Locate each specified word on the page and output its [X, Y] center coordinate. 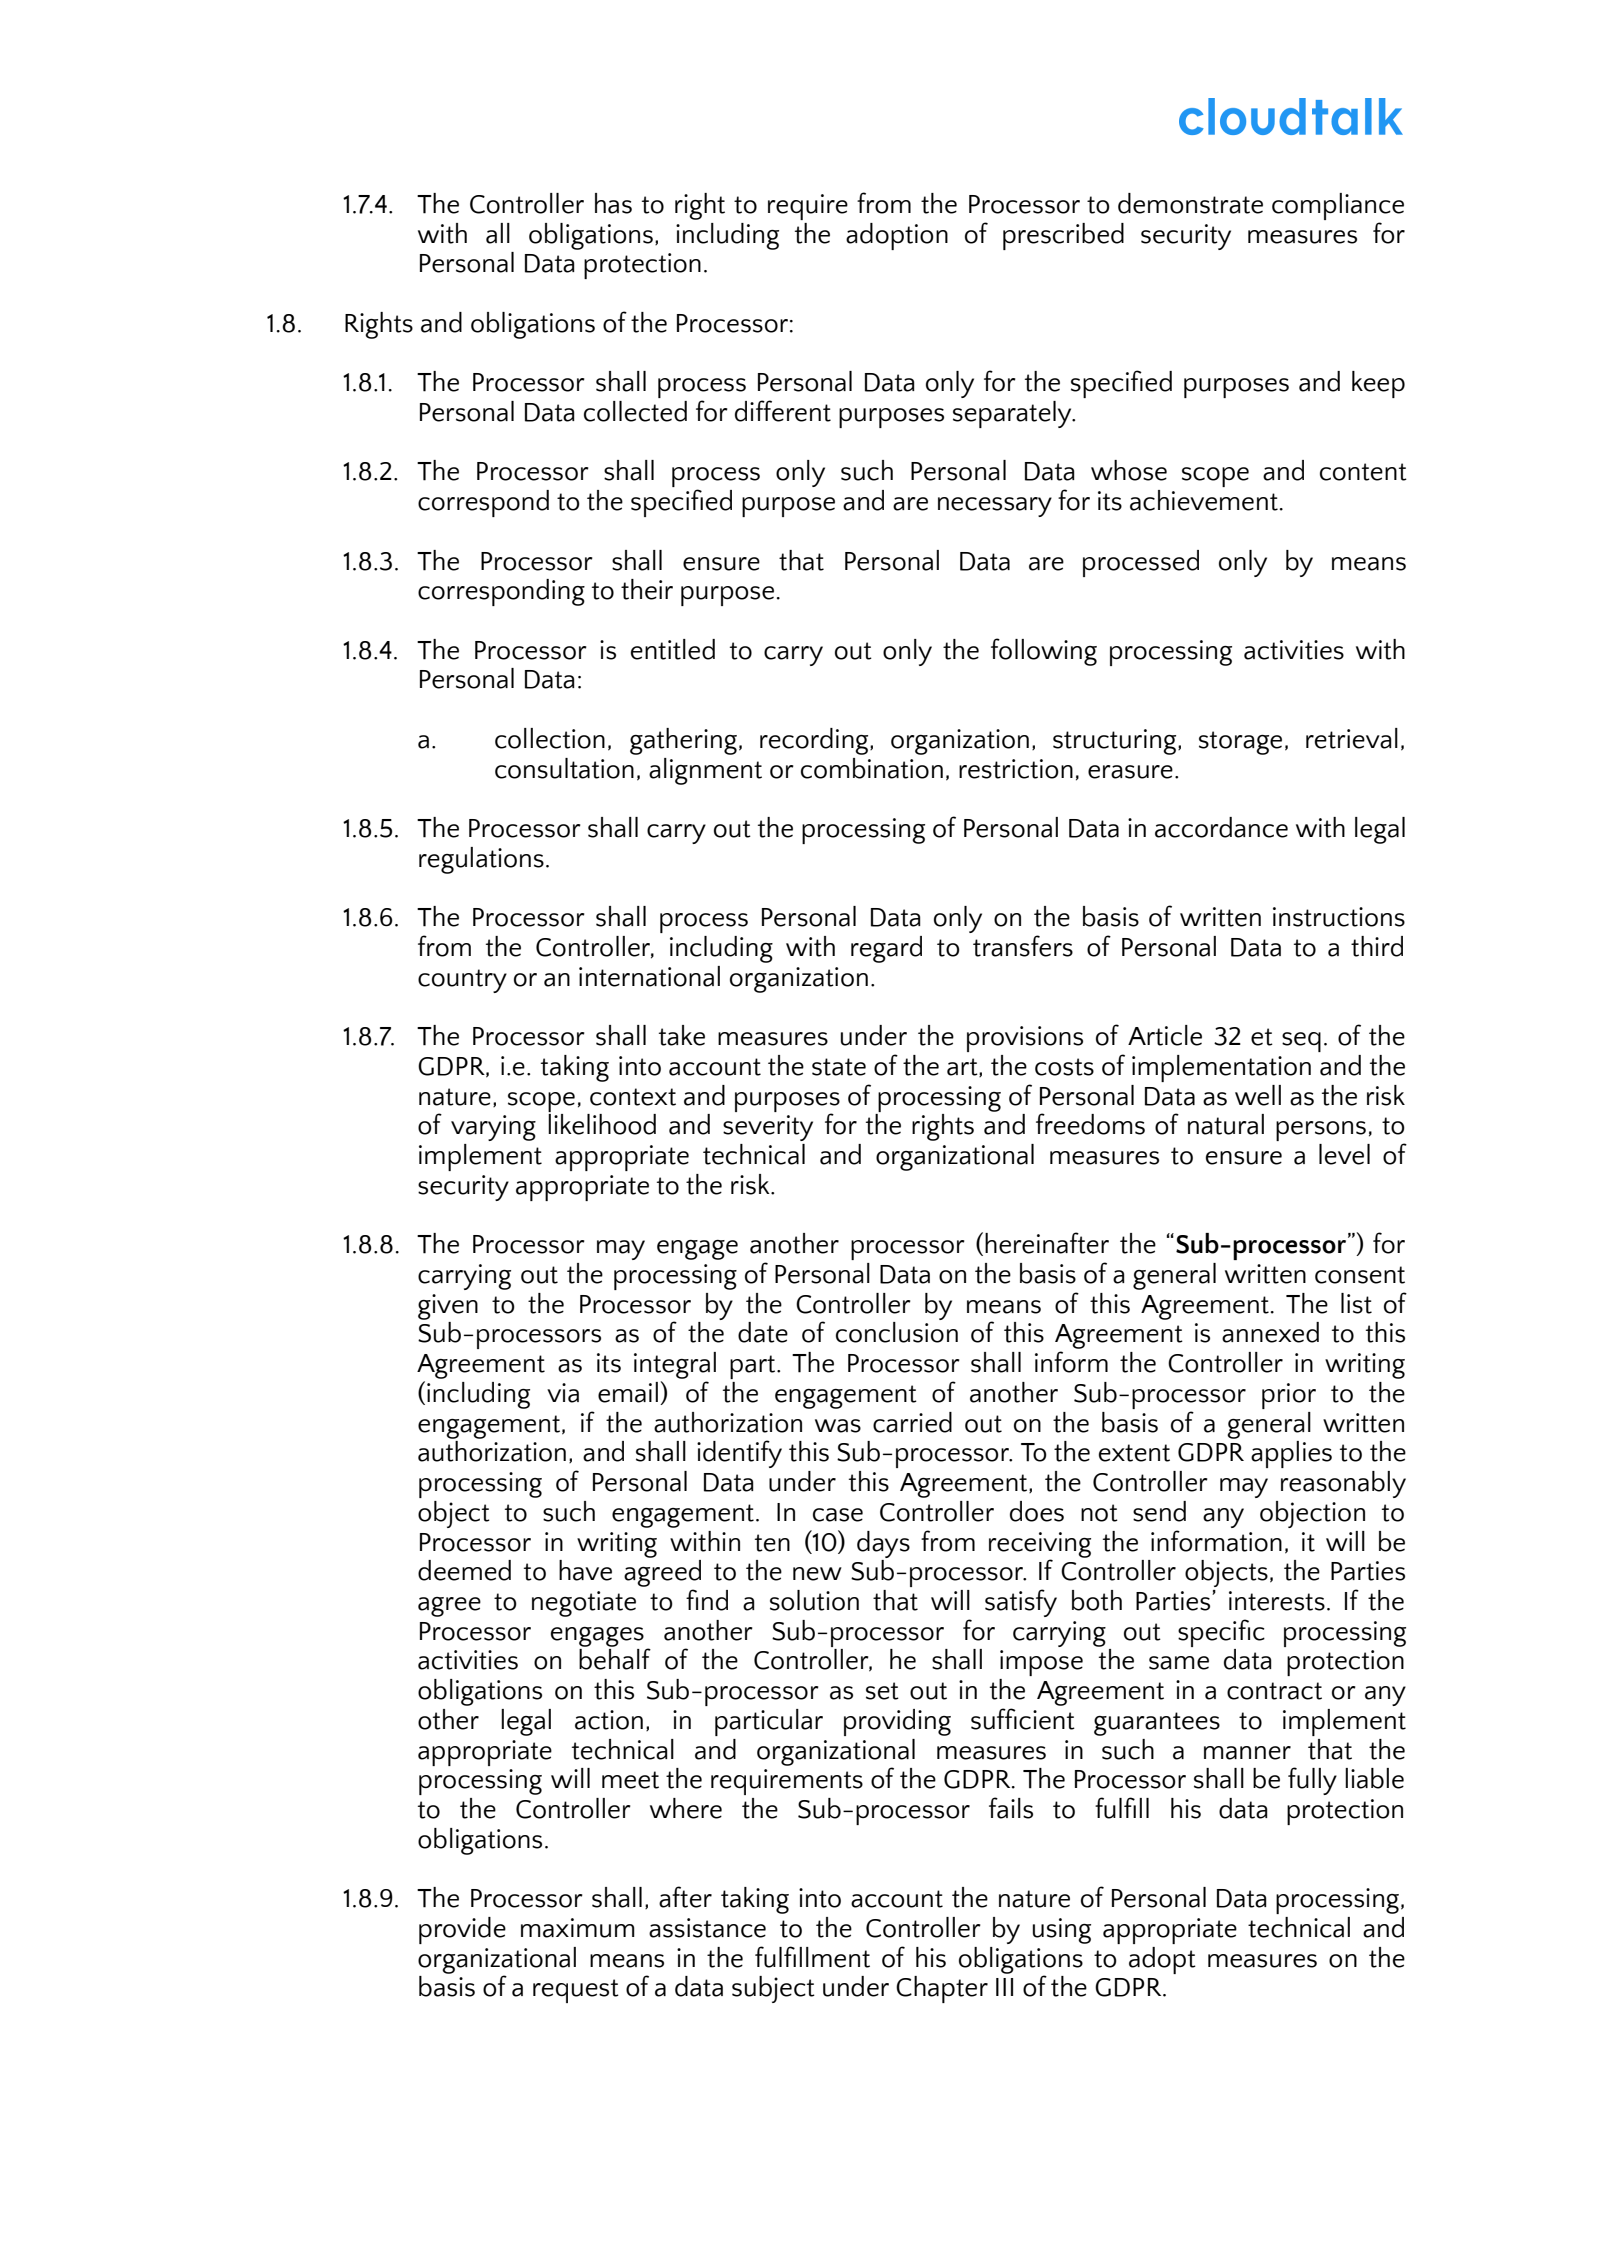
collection [550, 738]
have [585, 1570]
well [1258, 1095]
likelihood [602, 1124]
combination [872, 768]
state [839, 1067]
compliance [1338, 206]
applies [1291, 1454]
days [883, 1544]
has [613, 203]
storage [1240, 743]
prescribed [1063, 236]
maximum [578, 1928]
